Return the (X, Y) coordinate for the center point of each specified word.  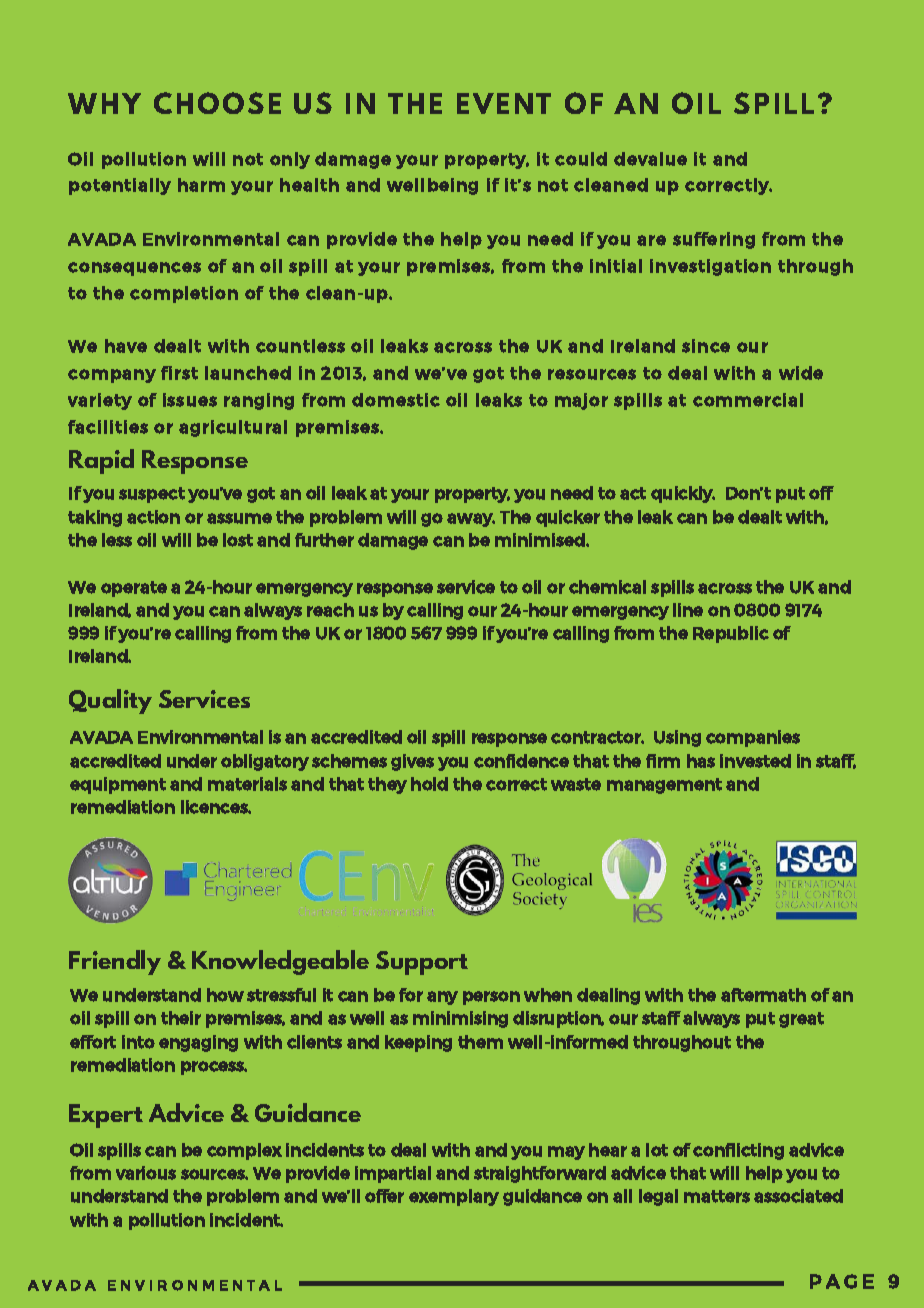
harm (201, 185)
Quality (110, 701)
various (146, 1173)
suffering (714, 240)
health (309, 185)
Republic (731, 634)
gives (412, 762)
